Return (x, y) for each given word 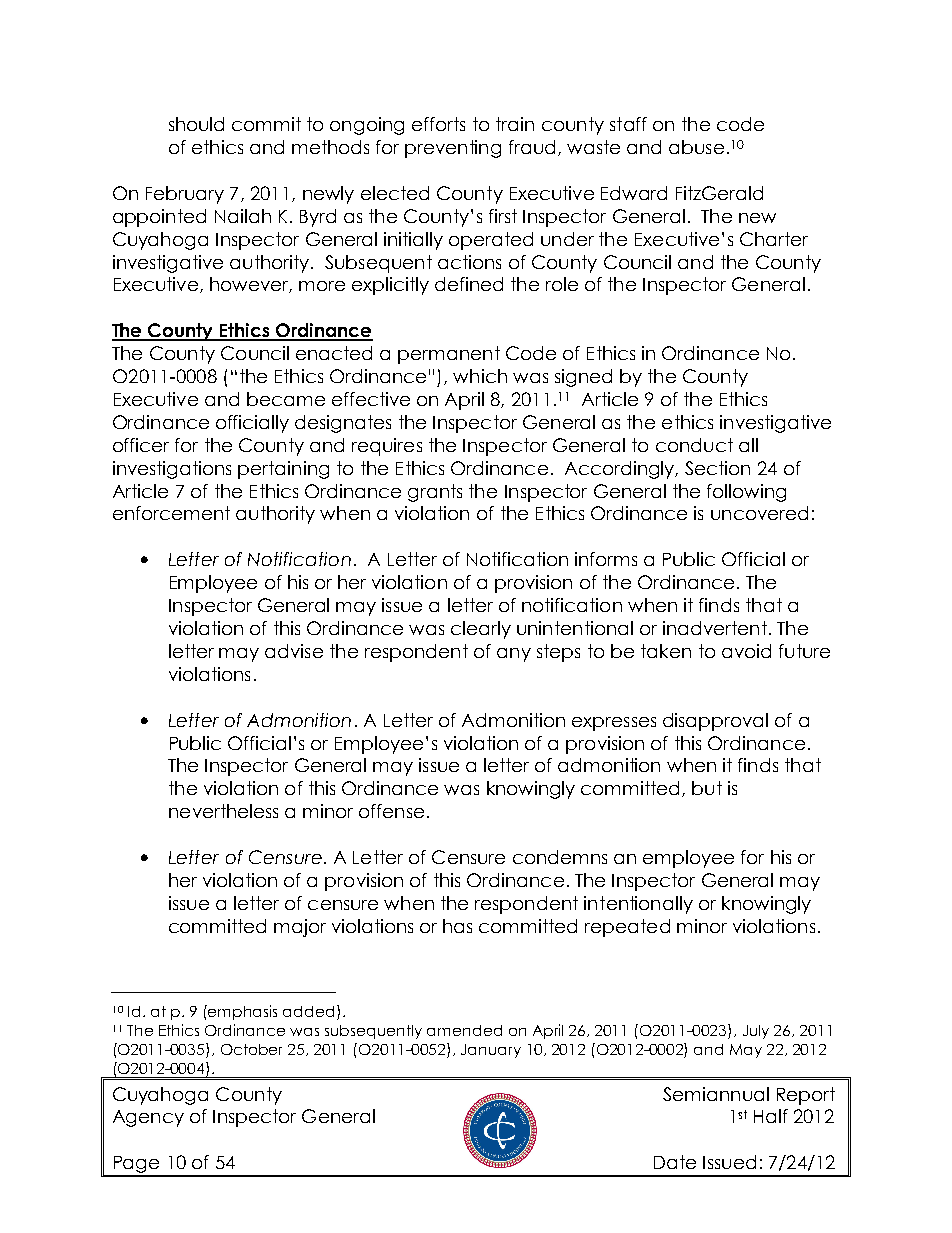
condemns (560, 857)
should (196, 124)
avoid (746, 651)
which (480, 376)
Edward (634, 193)
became (286, 399)
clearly (481, 630)
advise (294, 651)
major (300, 928)
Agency (148, 1118)
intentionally (638, 905)
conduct (694, 445)
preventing (453, 149)
